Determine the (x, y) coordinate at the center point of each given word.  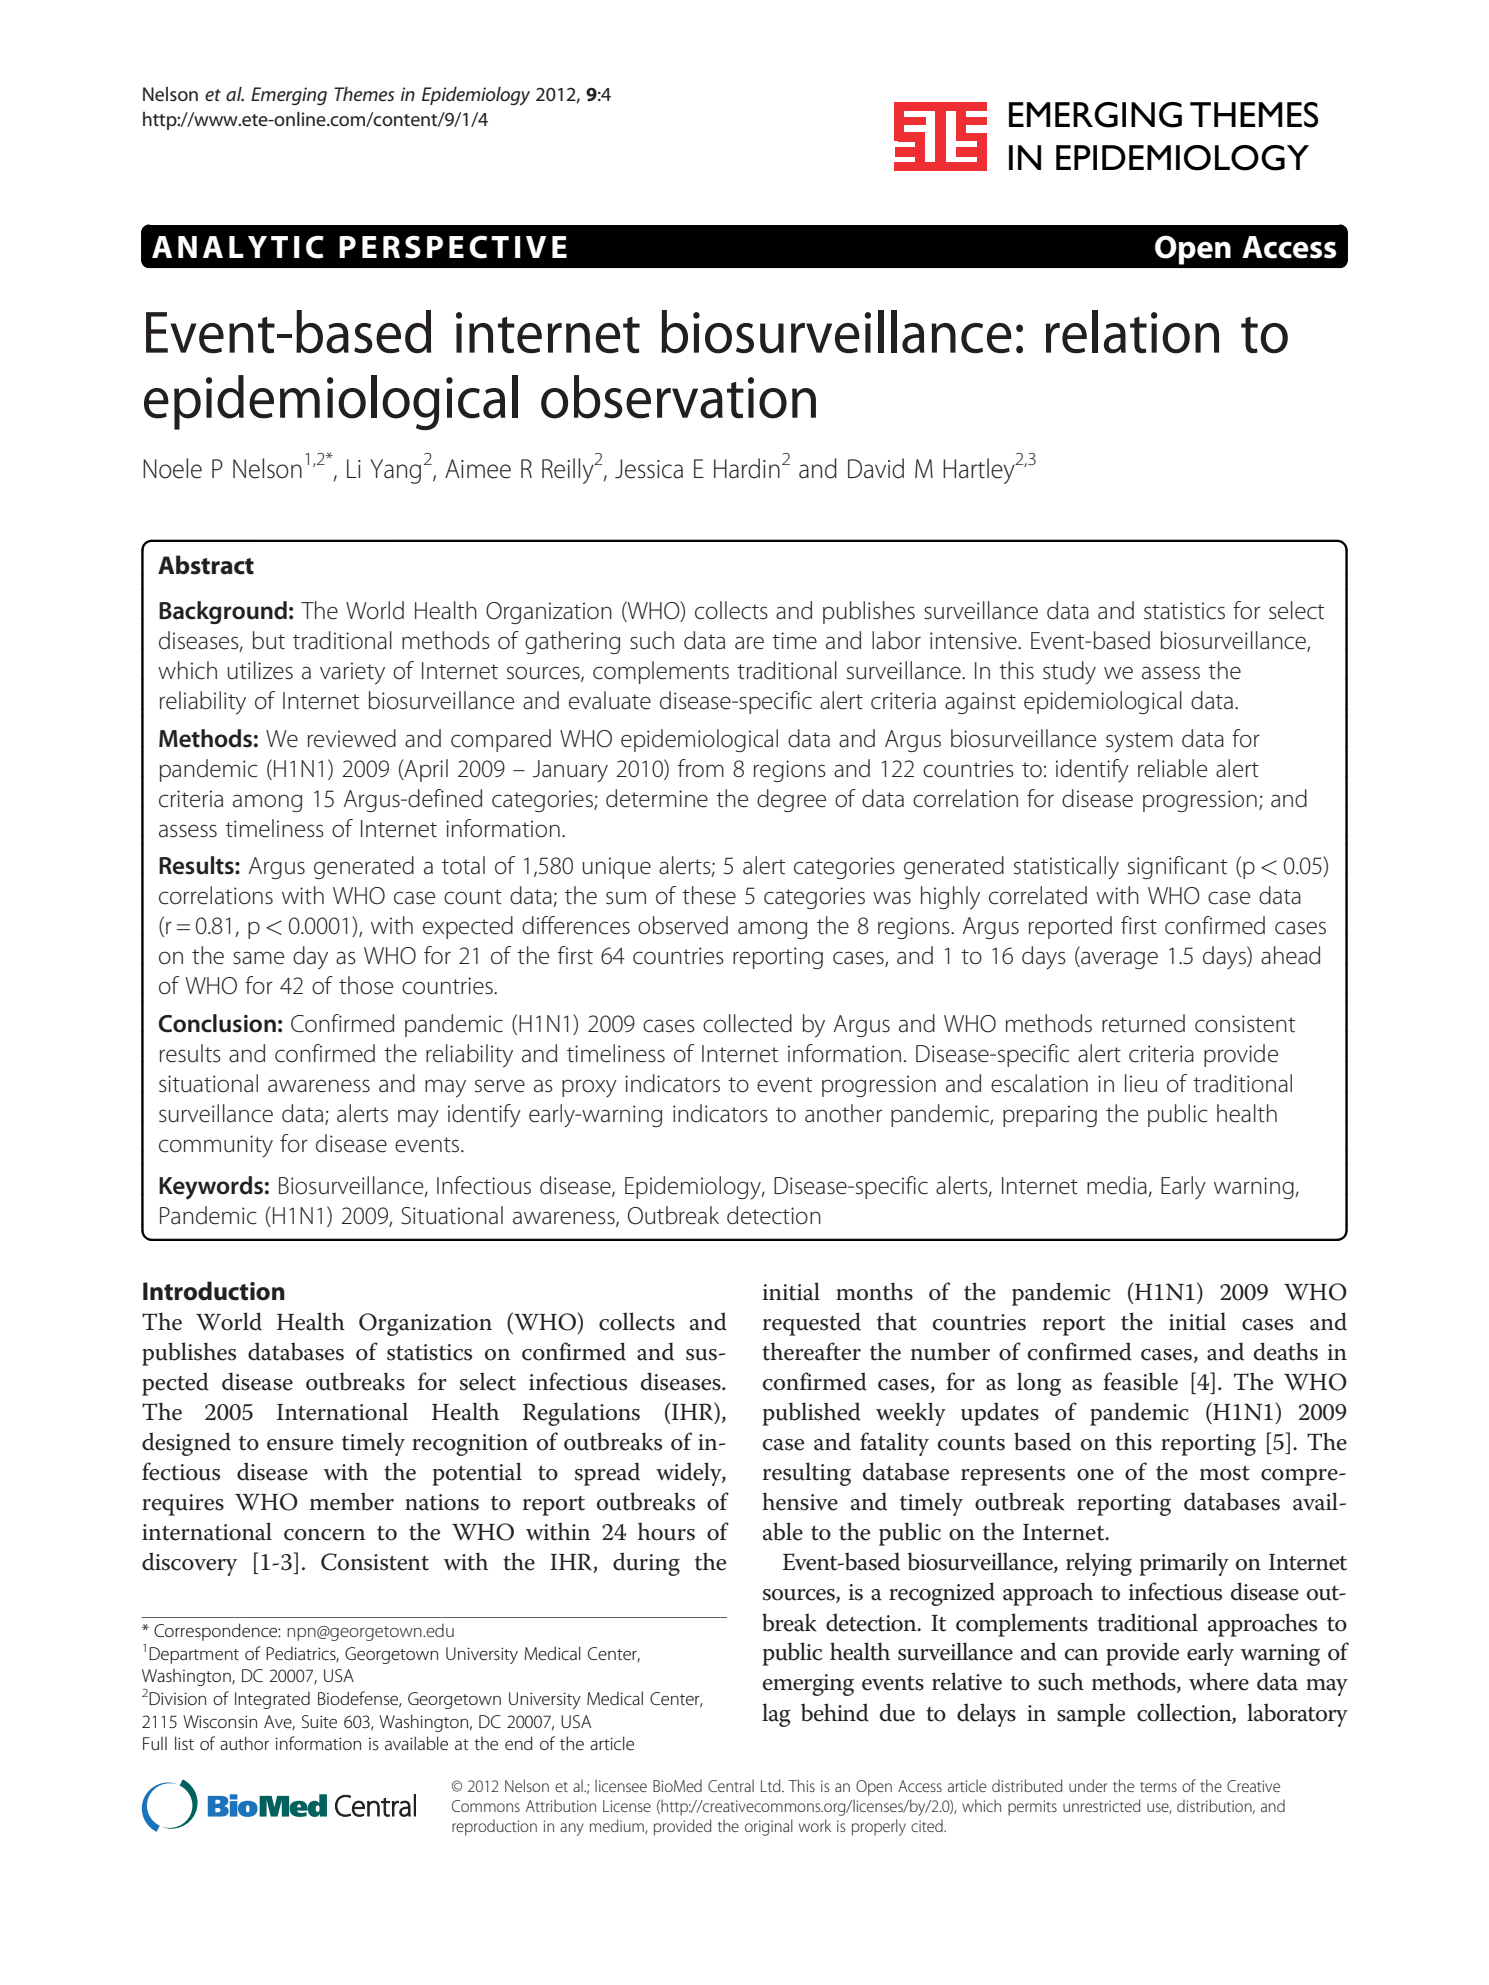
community (216, 1146)
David (876, 468)
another (843, 1113)
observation (678, 397)
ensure (300, 1445)
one (1095, 1475)
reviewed (352, 738)
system (1139, 742)
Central (731, 1785)
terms (1158, 1787)
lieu (1141, 1083)
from (701, 768)
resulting (807, 1474)
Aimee (478, 469)
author (244, 1743)
